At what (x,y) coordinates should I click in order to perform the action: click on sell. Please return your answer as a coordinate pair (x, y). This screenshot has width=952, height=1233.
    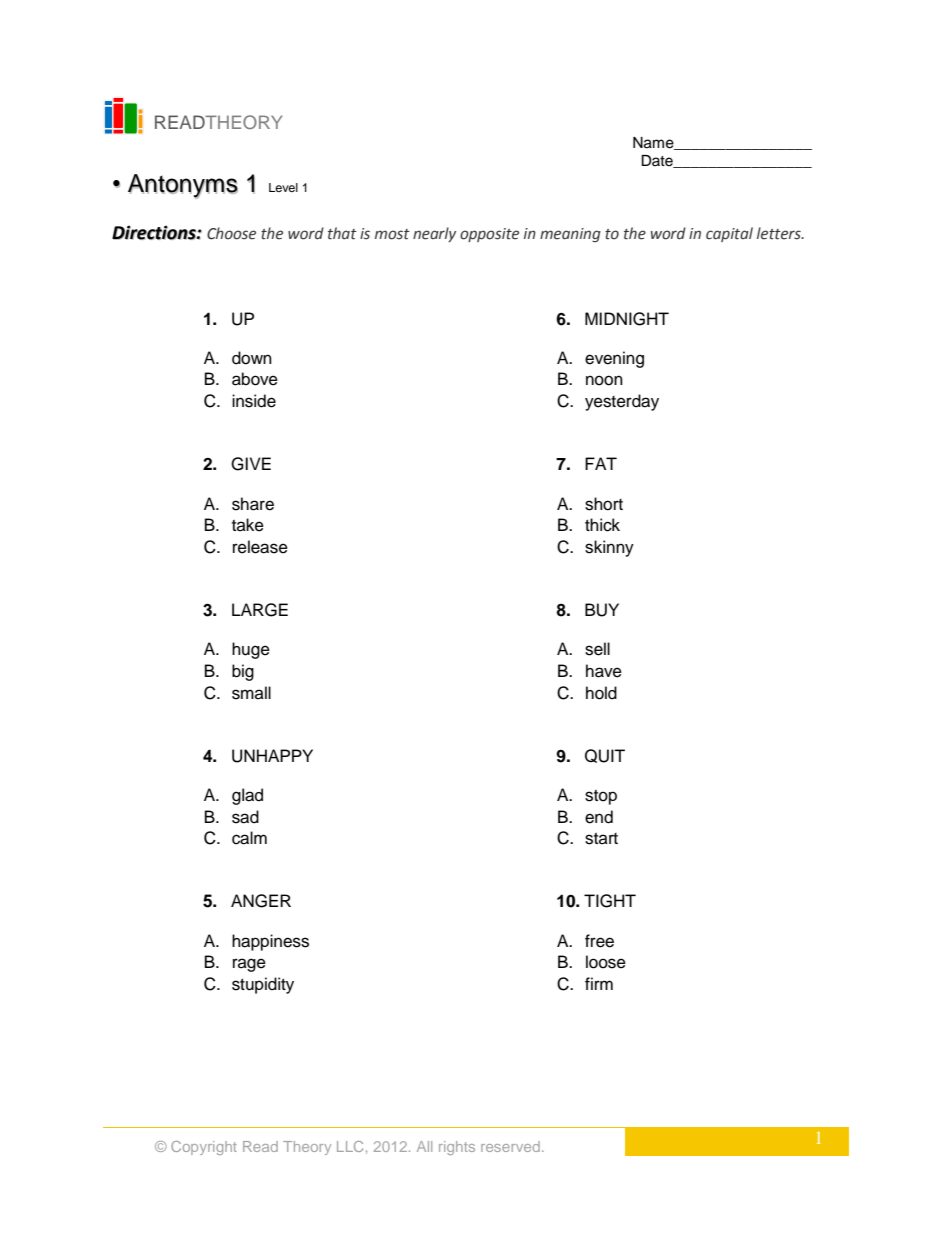
    Looking at the image, I should click on (597, 649).
